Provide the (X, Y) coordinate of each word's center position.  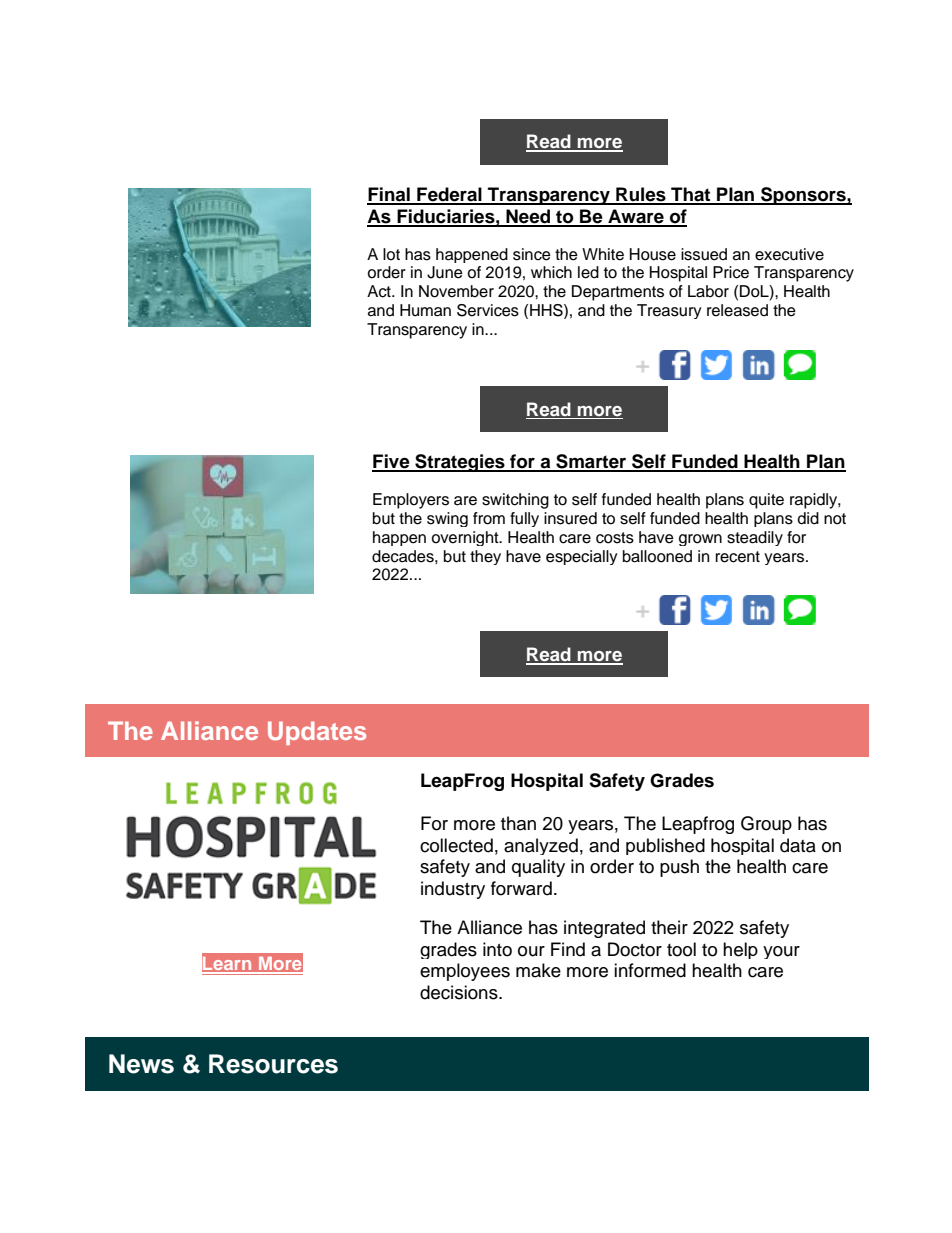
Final (389, 195)
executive (789, 254)
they (485, 557)
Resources (273, 1064)
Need (528, 217)
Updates (317, 733)
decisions (460, 992)
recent (738, 557)
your (781, 952)
